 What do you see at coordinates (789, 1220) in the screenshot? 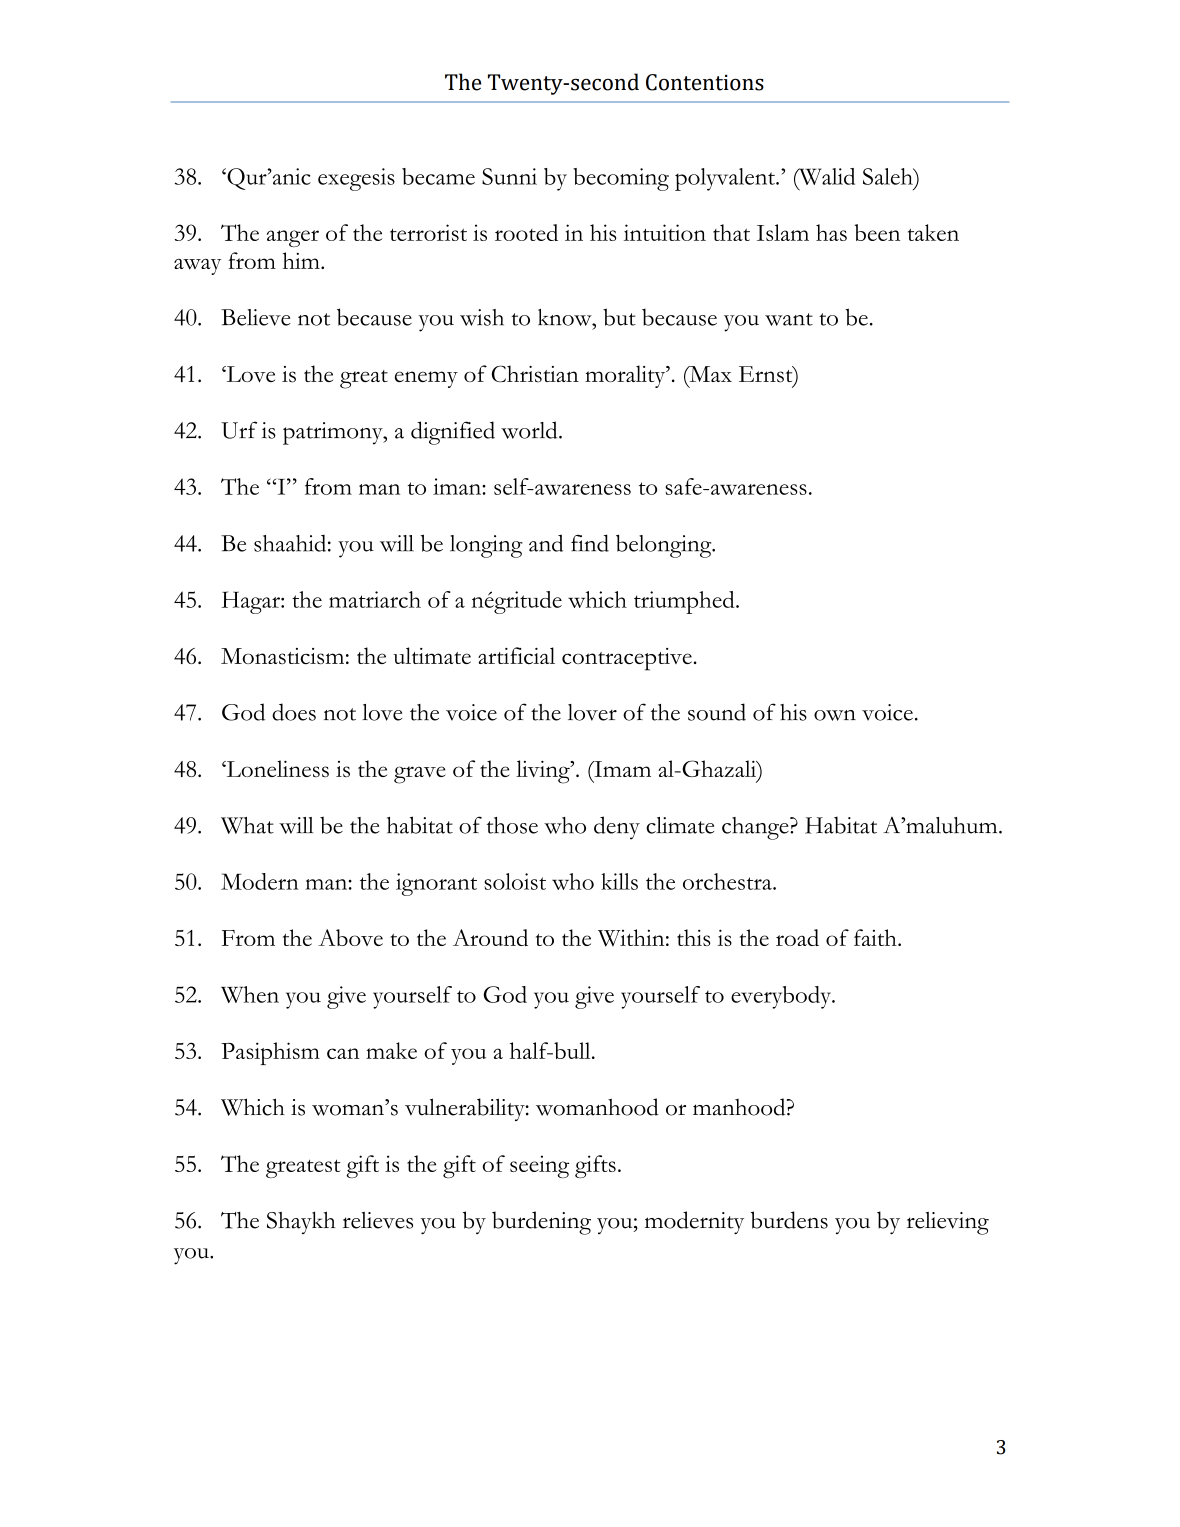
I see `burdens` at bounding box center [789, 1220].
